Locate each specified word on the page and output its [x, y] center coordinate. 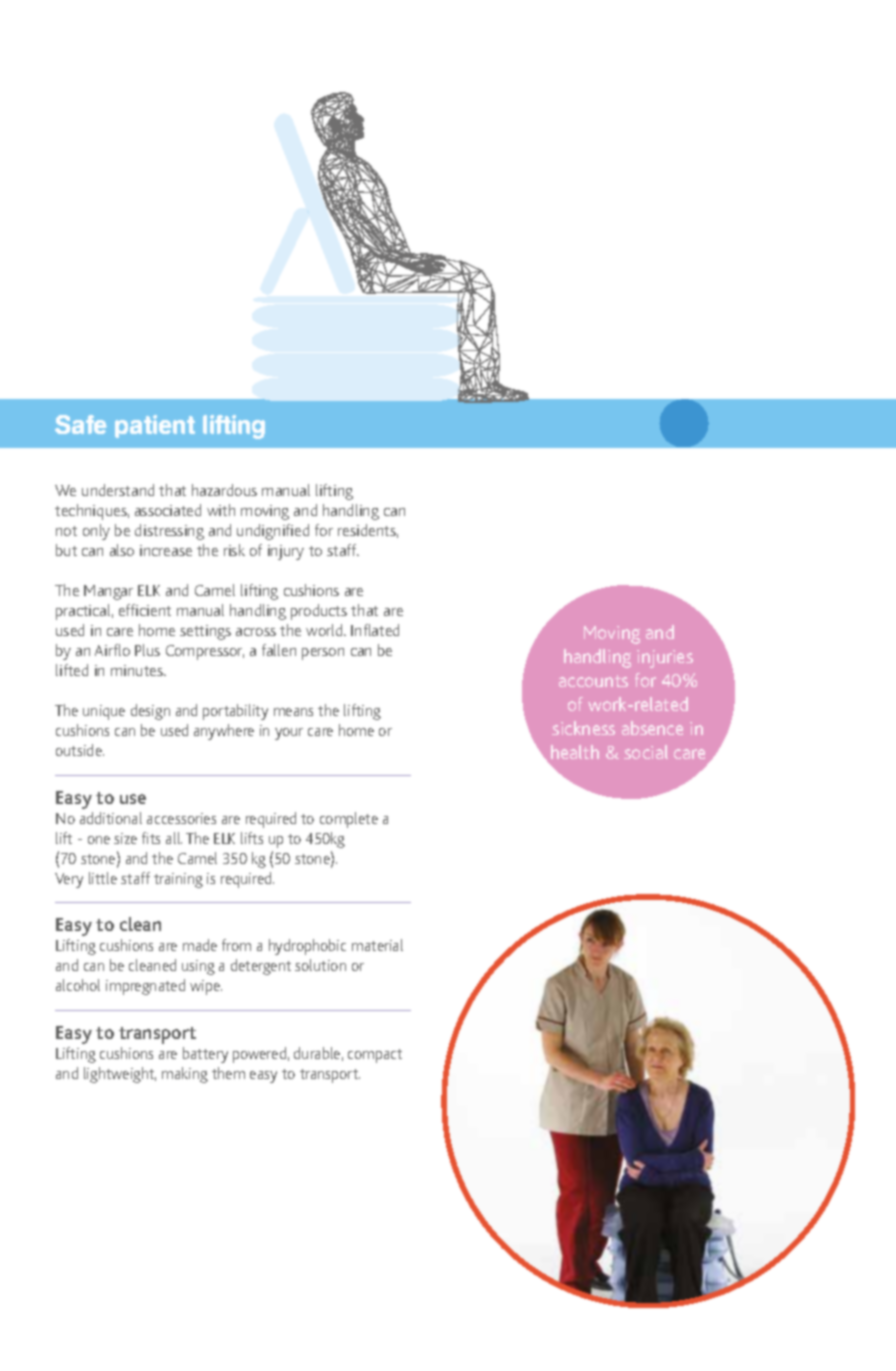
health [575, 752]
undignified [273, 532]
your [289, 734]
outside [80, 750]
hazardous [224, 490]
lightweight [120, 1075]
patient [155, 426]
